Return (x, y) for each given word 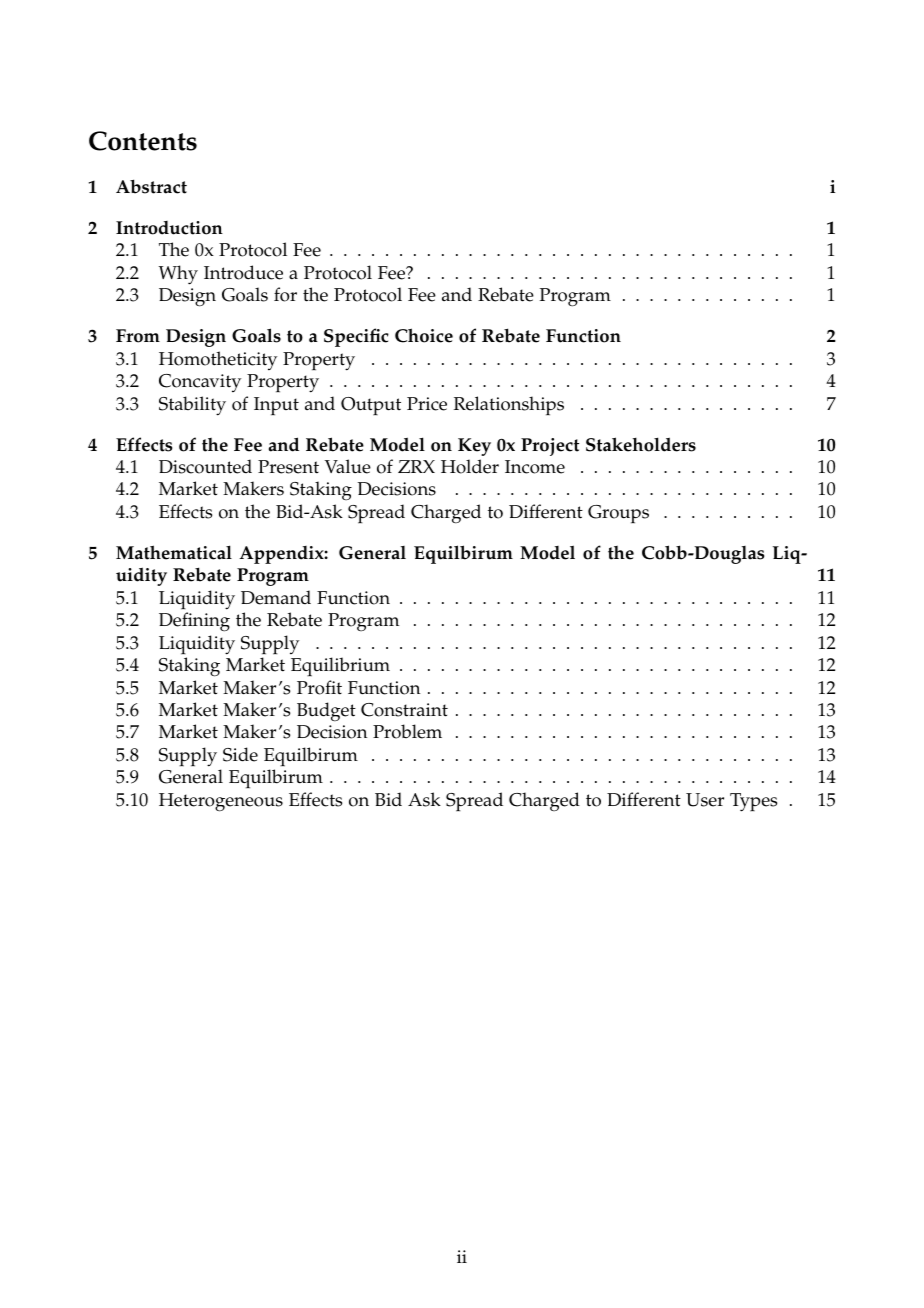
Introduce (243, 272)
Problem (407, 731)
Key (474, 447)
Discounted (205, 466)
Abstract (151, 186)
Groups (618, 514)
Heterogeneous (221, 802)
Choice (424, 335)
